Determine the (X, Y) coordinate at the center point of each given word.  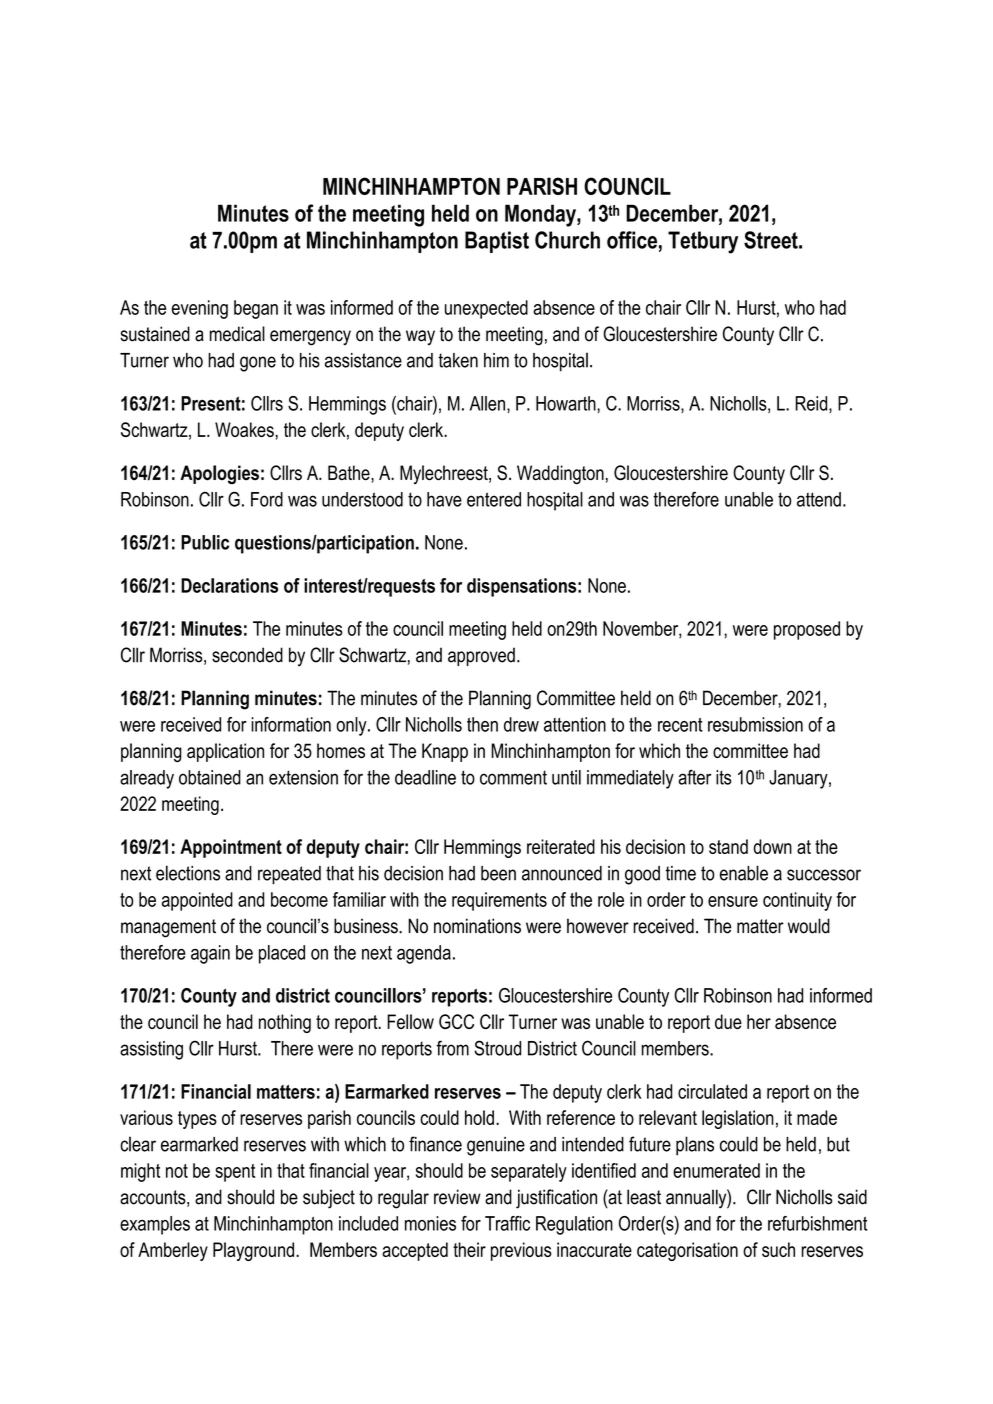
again (210, 954)
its (723, 777)
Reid (812, 404)
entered (494, 499)
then (482, 724)
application (225, 752)
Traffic (507, 1223)
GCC (456, 1021)
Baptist (497, 242)
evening (200, 309)
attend (819, 499)
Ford (267, 499)
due (728, 1021)
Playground (253, 1251)
